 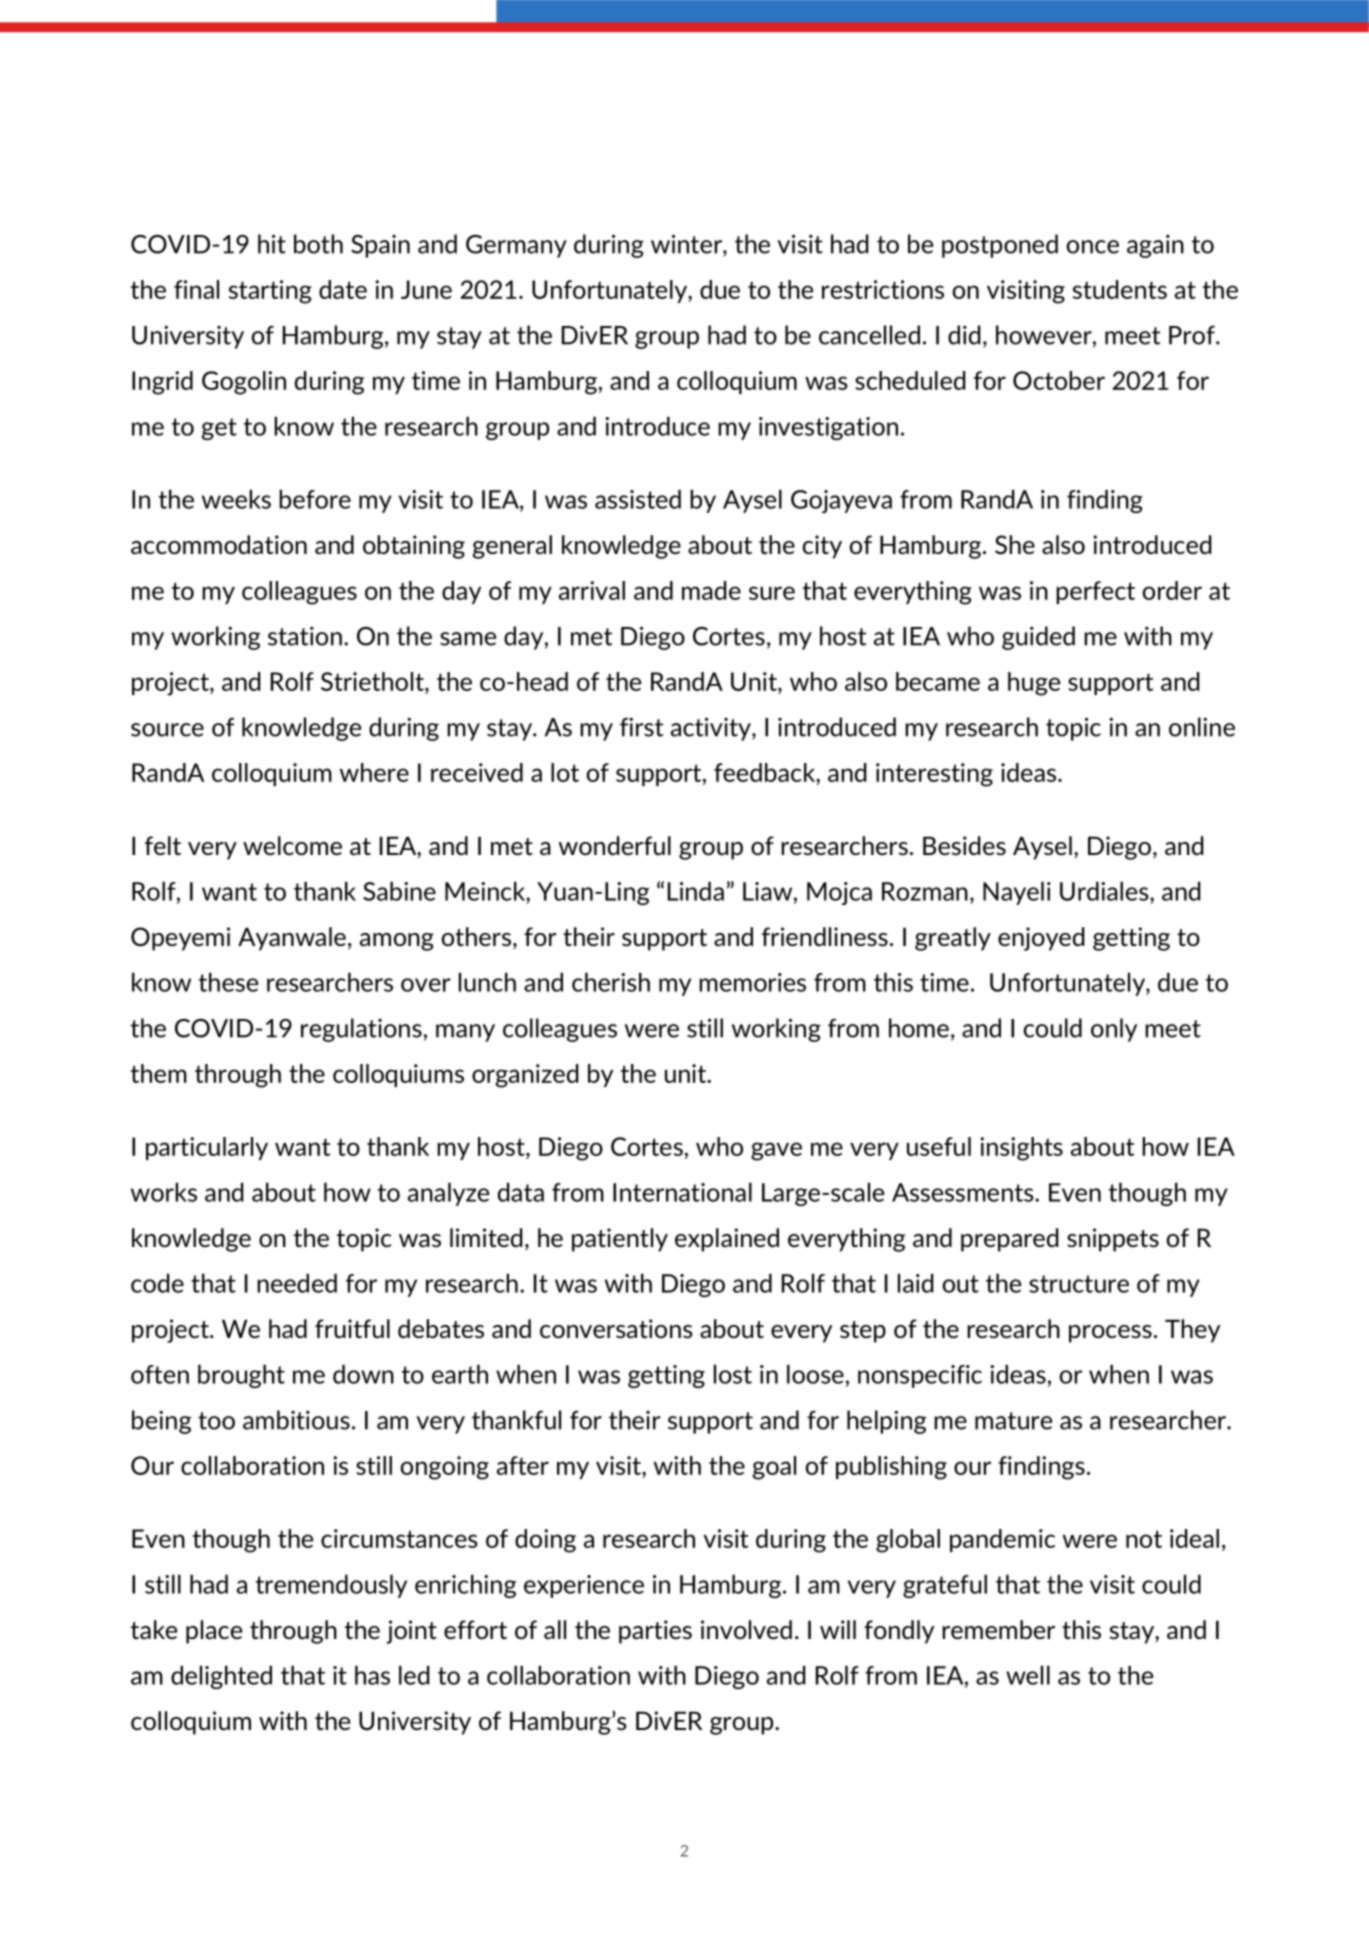 I want to click on place, so click(x=214, y=1632).
